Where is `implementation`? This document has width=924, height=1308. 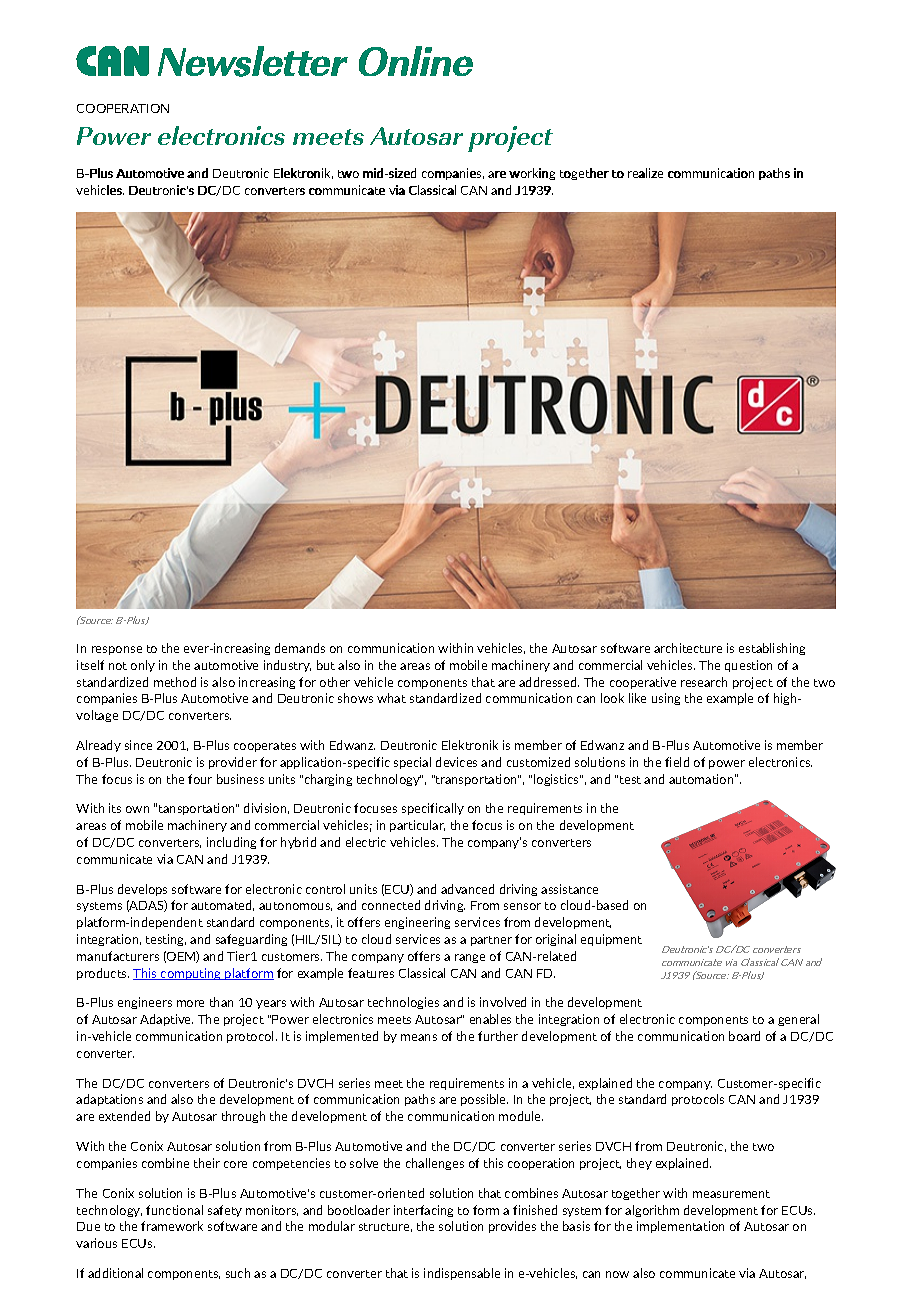 implementation is located at coordinates (680, 1227).
